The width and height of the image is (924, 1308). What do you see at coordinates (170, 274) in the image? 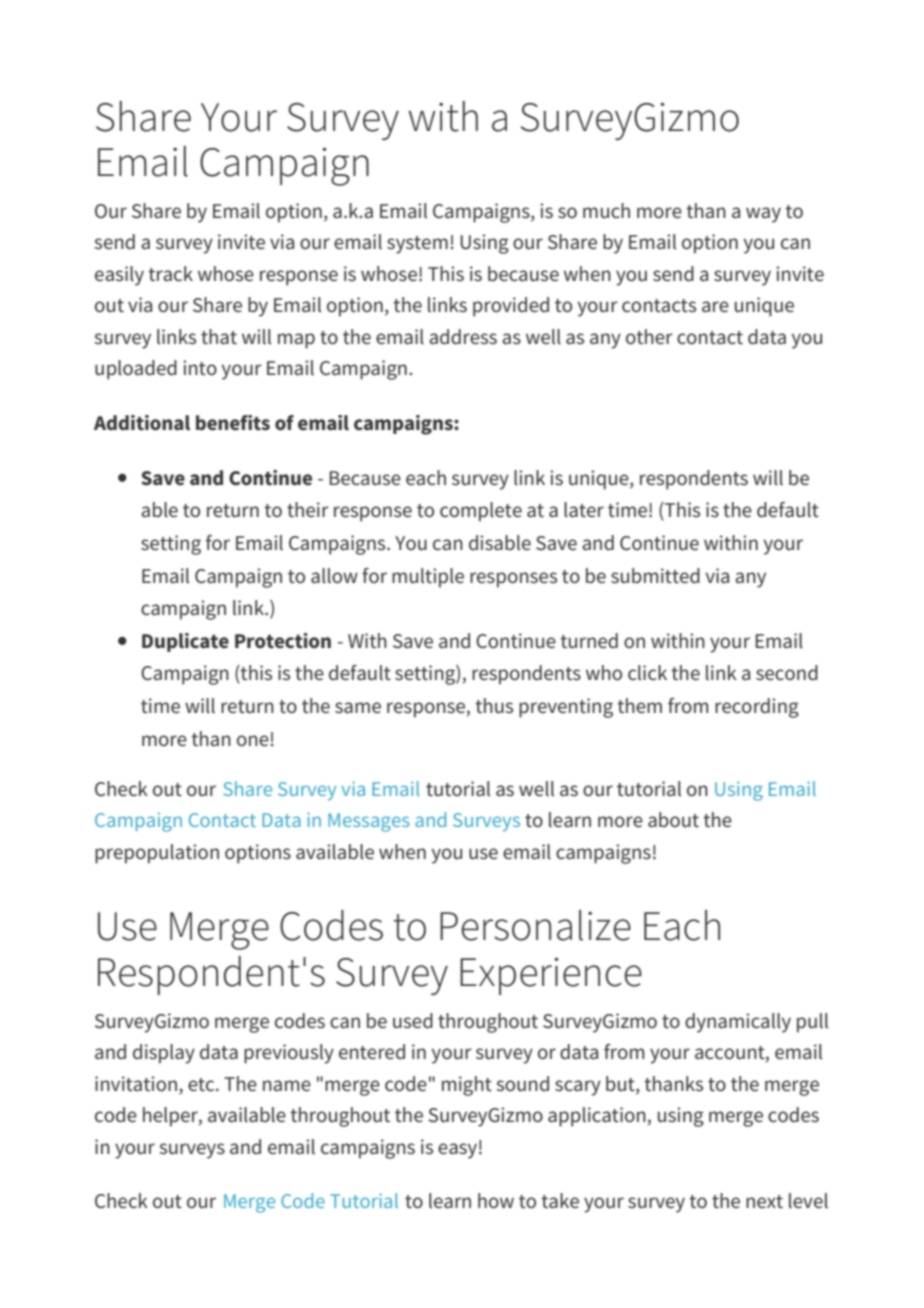
I see `track` at bounding box center [170, 274].
